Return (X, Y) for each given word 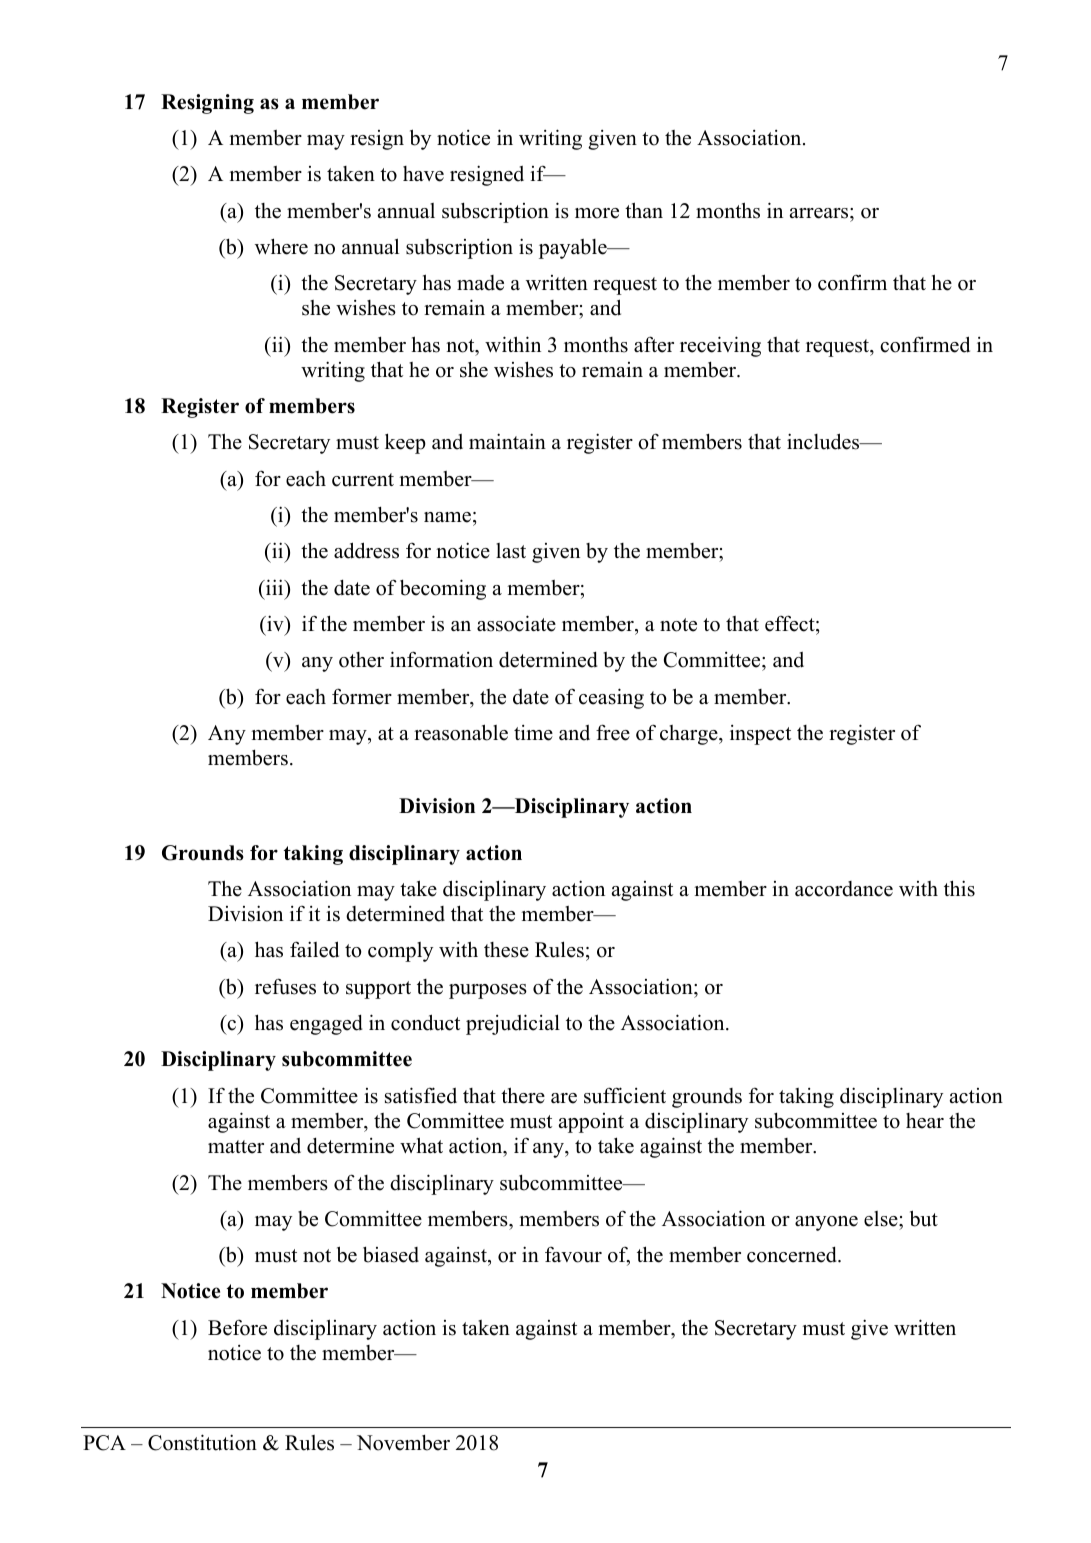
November (403, 1442)
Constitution (202, 1442)
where (281, 246)
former (362, 696)
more (597, 213)
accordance (844, 889)
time (533, 733)
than (644, 210)
